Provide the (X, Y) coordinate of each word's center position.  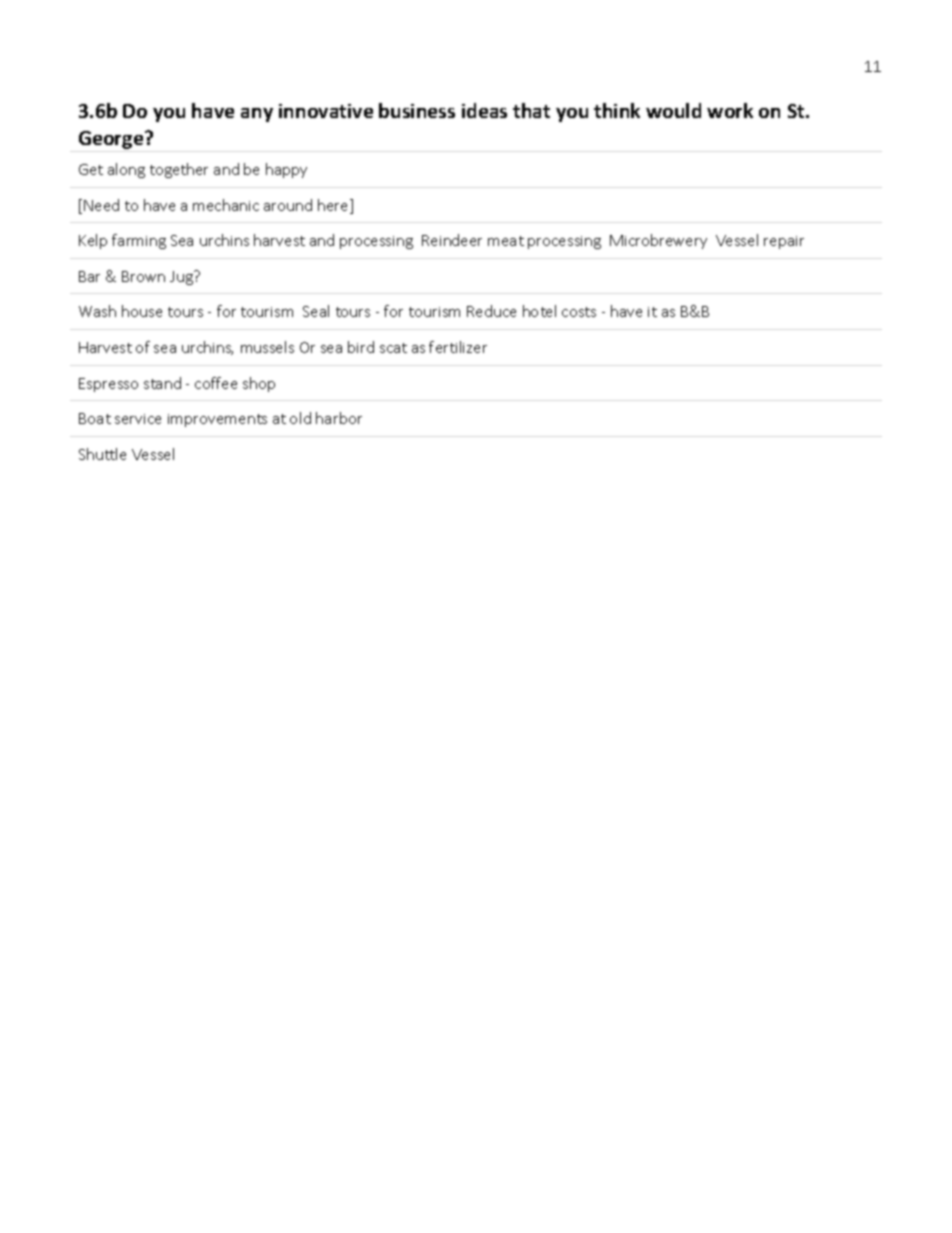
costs (579, 312)
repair (784, 242)
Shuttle (102, 454)
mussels (267, 347)
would (673, 110)
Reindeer (452, 240)
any (257, 115)
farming (139, 241)
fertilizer (458, 347)
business (417, 110)
